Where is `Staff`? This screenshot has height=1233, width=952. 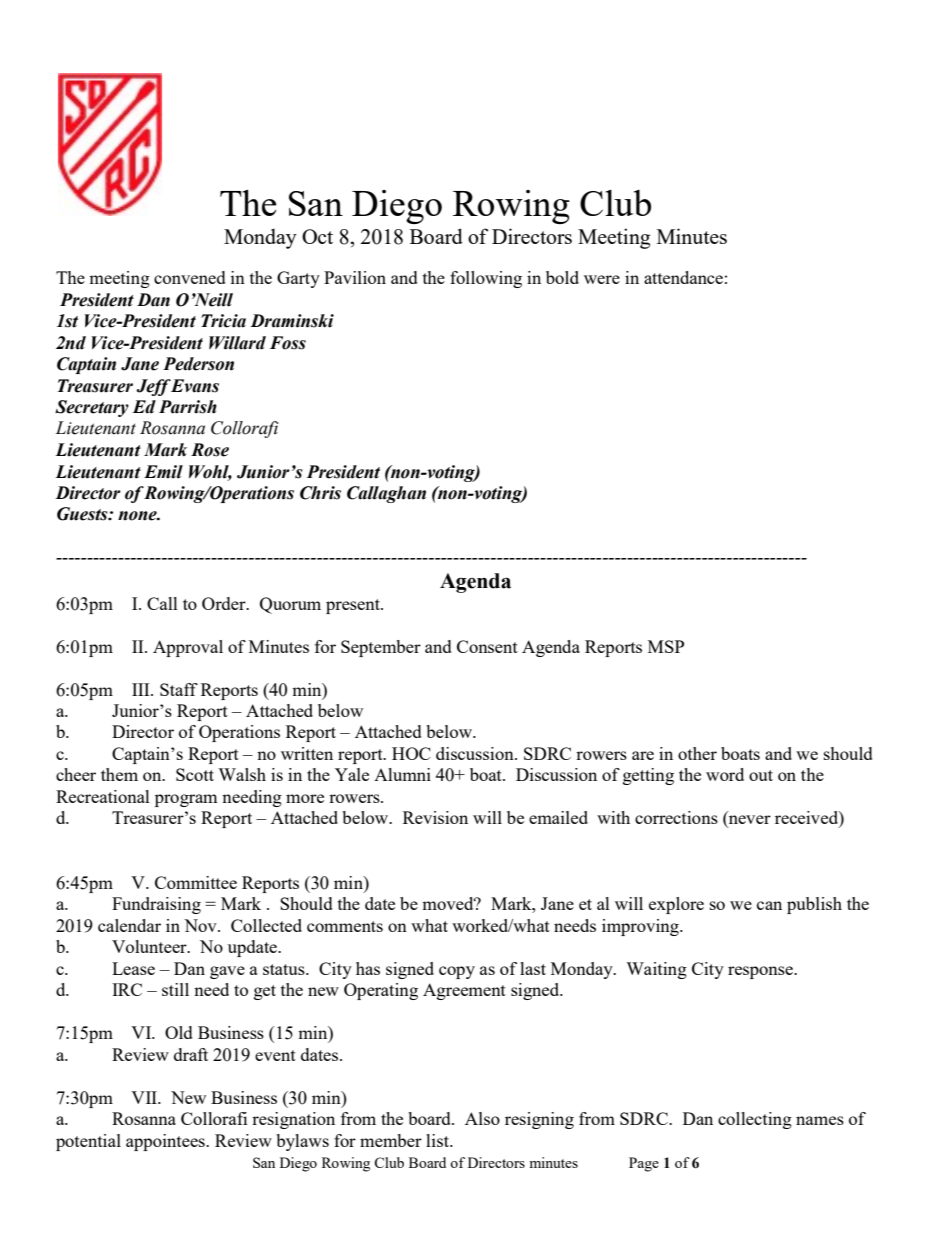
Staff is located at coordinates (179, 689).
